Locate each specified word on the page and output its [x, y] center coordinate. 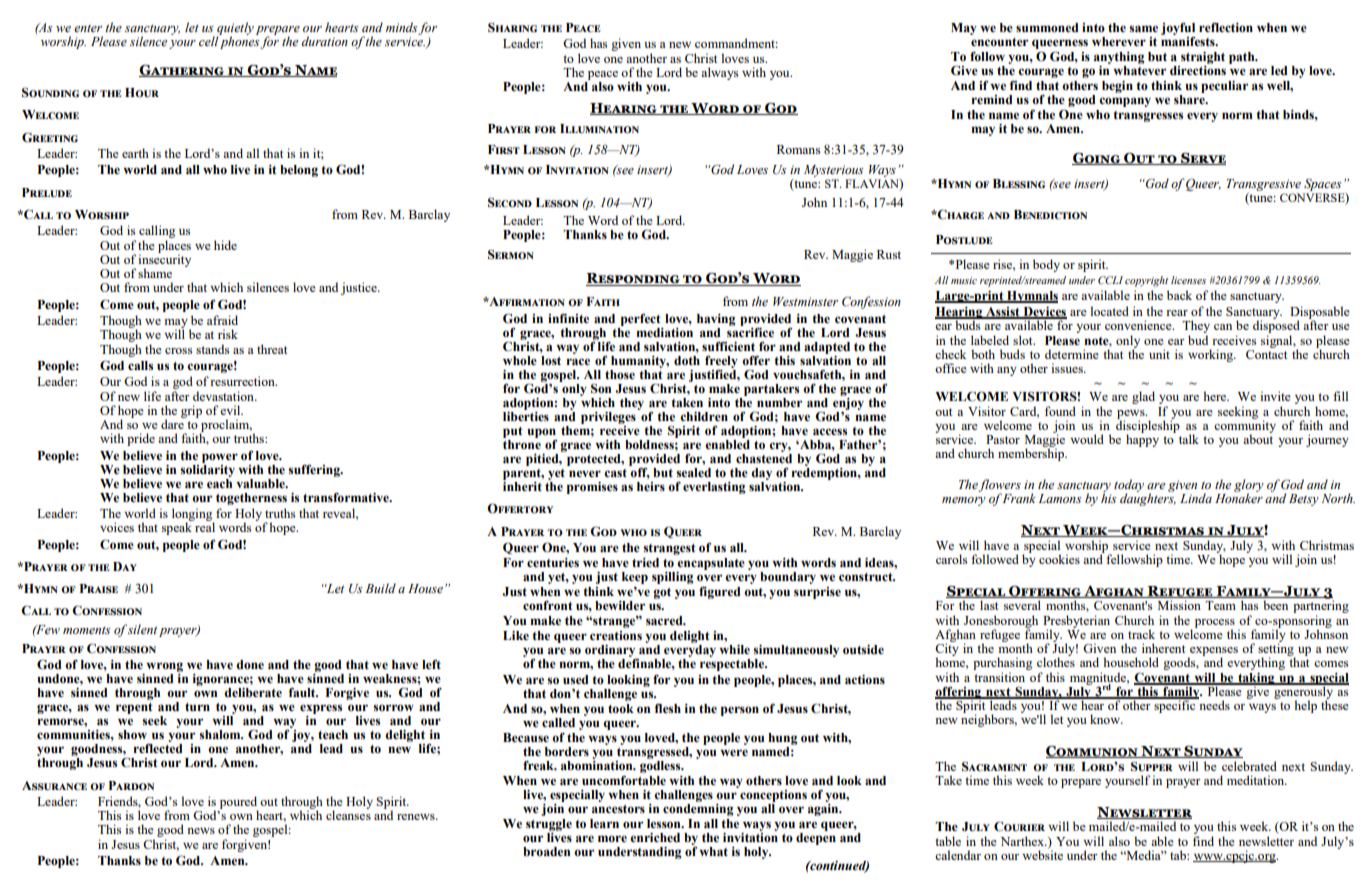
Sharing [512, 27]
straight [1203, 58]
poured [239, 803]
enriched [655, 837]
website [1042, 854]
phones [239, 41]
